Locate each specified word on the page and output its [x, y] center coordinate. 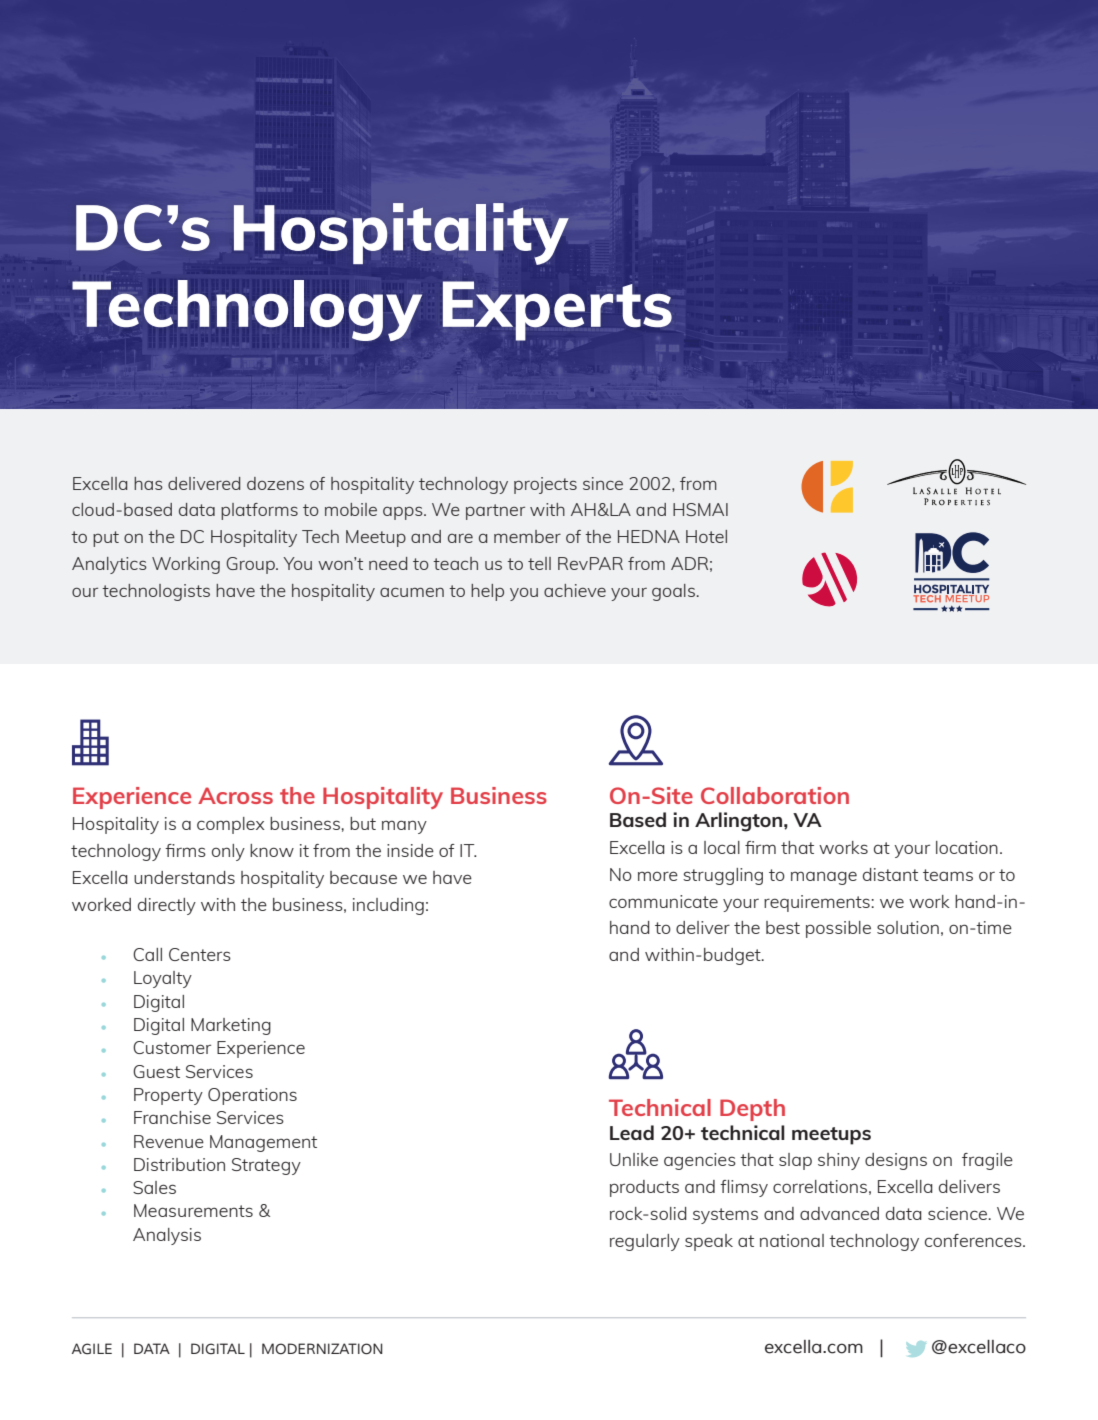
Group [251, 565]
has [148, 483]
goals [673, 592]
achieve [575, 590]
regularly [645, 1242]
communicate [663, 901]
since [603, 483]
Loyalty [163, 979]
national [792, 1240]
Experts [557, 311]
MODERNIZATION [322, 1349]
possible [838, 929]
